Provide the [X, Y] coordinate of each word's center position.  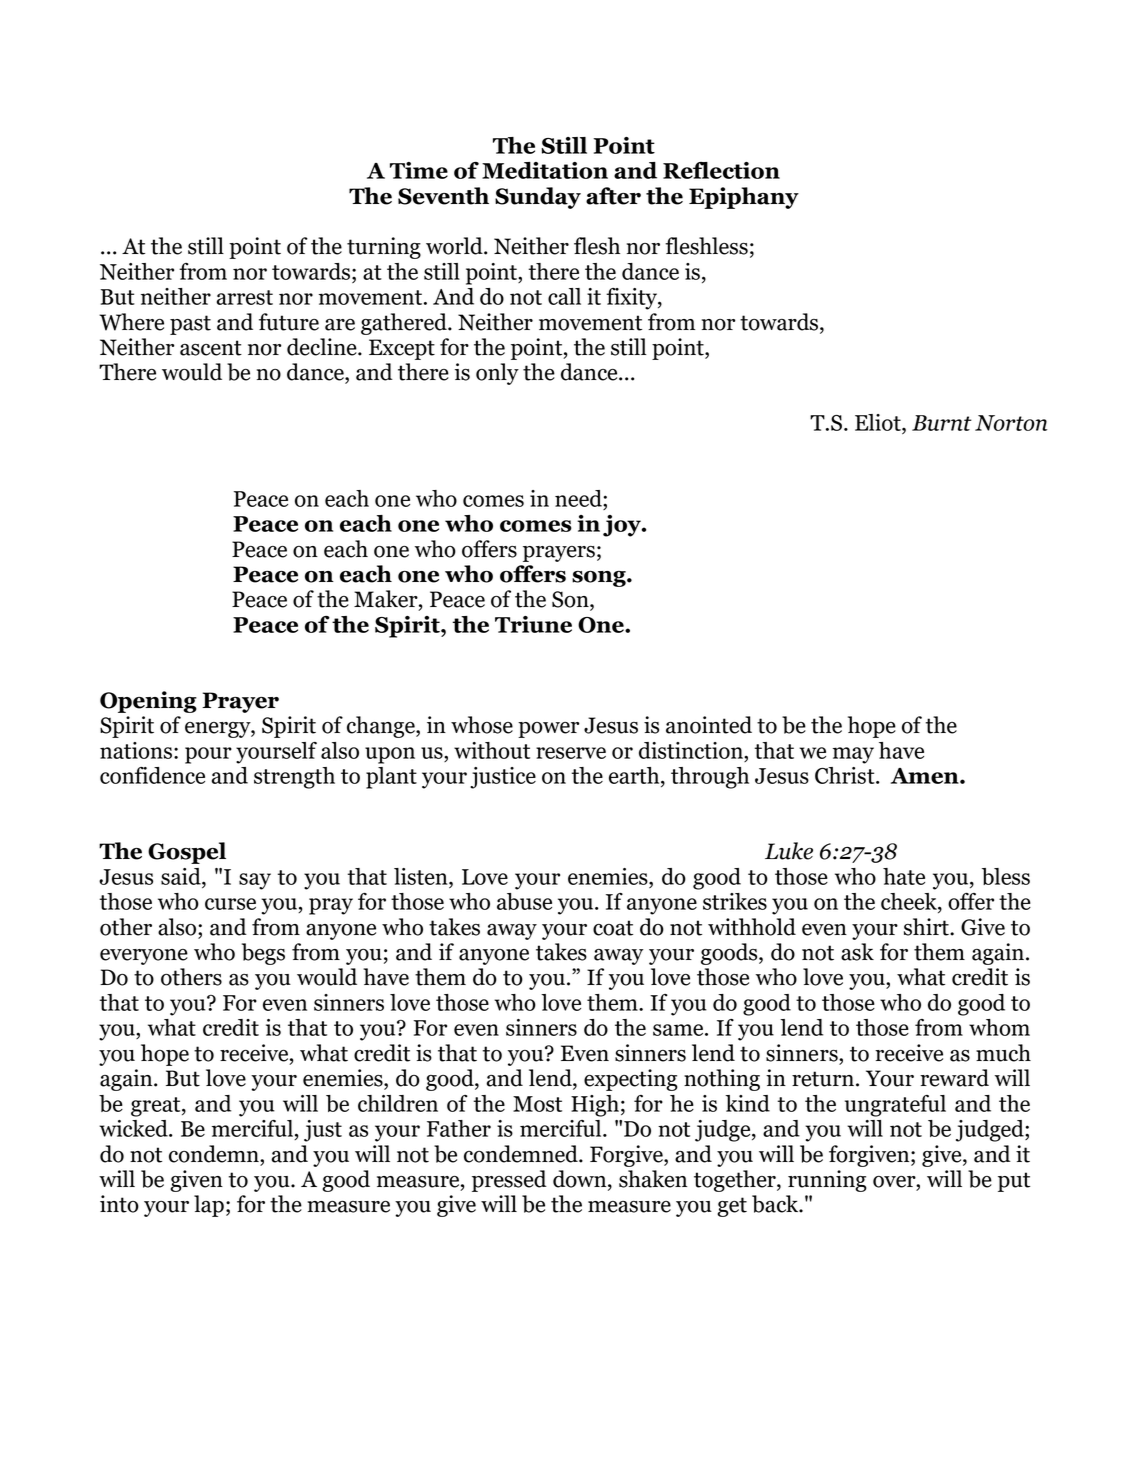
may [853, 755]
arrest [245, 297]
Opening [148, 702]
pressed [509, 1181]
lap [209, 1206]
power [548, 730]
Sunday [538, 198]
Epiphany [744, 198]
